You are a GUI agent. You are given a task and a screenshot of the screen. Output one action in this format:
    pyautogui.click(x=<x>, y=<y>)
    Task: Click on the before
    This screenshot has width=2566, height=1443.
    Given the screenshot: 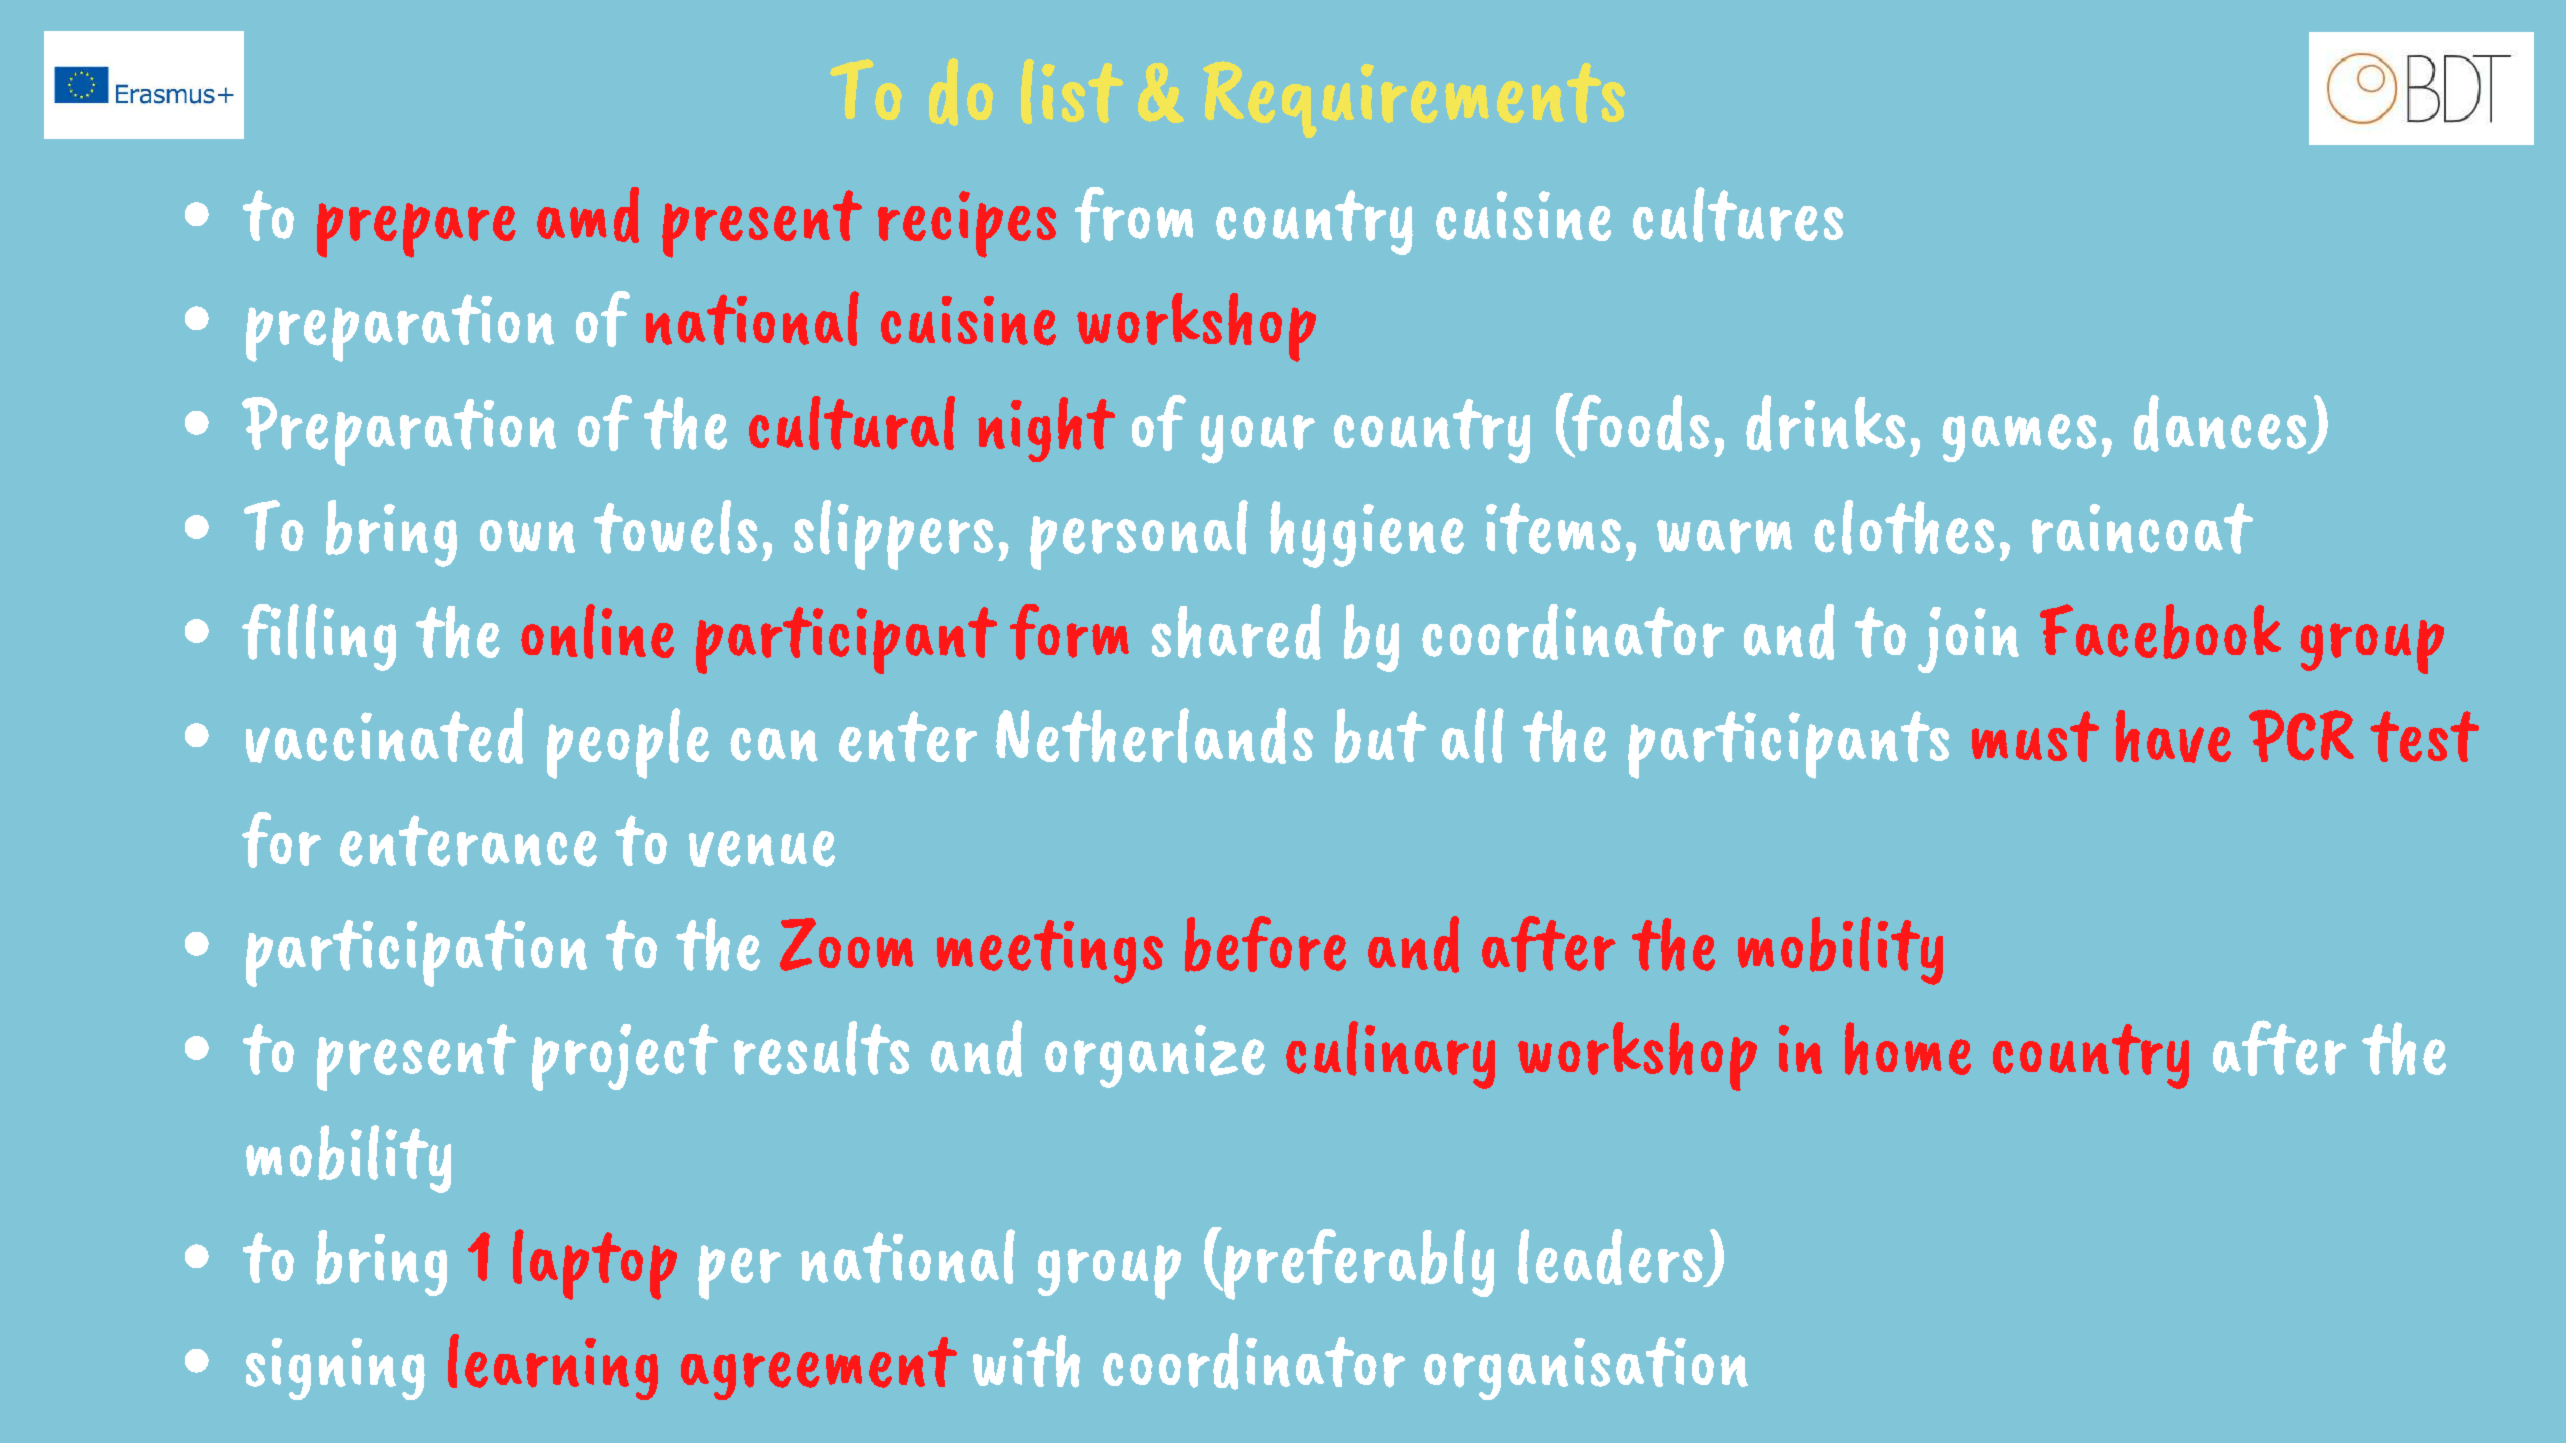 What is the action you would take?
    pyautogui.click(x=1265, y=944)
